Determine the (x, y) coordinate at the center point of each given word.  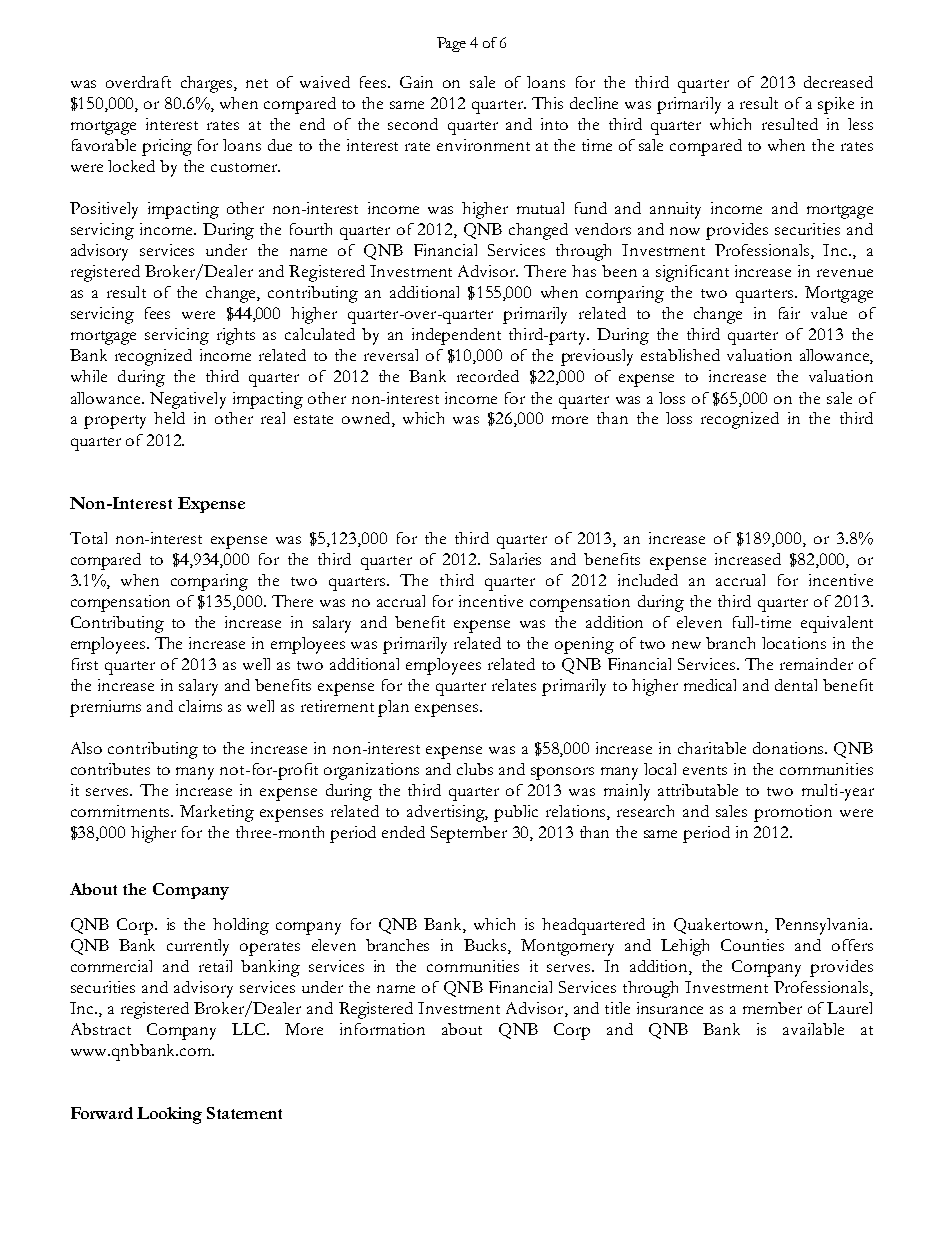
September (469, 834)
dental (796, 685)
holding (241, 926)
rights (236, 336)
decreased (838, 82)
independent (456, 336)
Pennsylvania (823, 926)
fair (789, 313)
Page (451, 44)
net (257, 83)
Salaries (515, 559)
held (169, 418)
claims (200, 706)
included (648, 580)
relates (514, 685)
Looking (169, 1115)
